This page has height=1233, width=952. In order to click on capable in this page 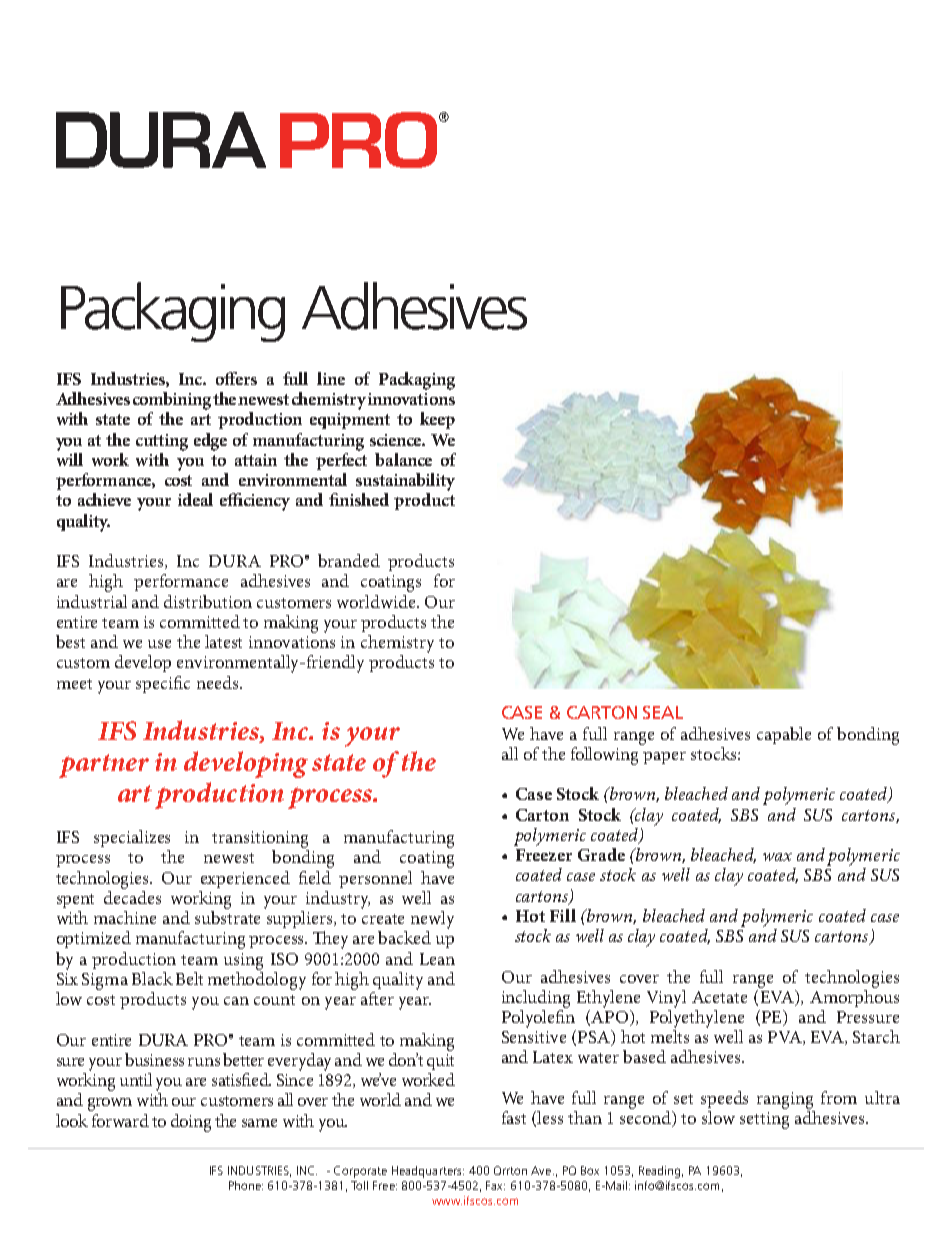, I will do `click(784, 735)`.
